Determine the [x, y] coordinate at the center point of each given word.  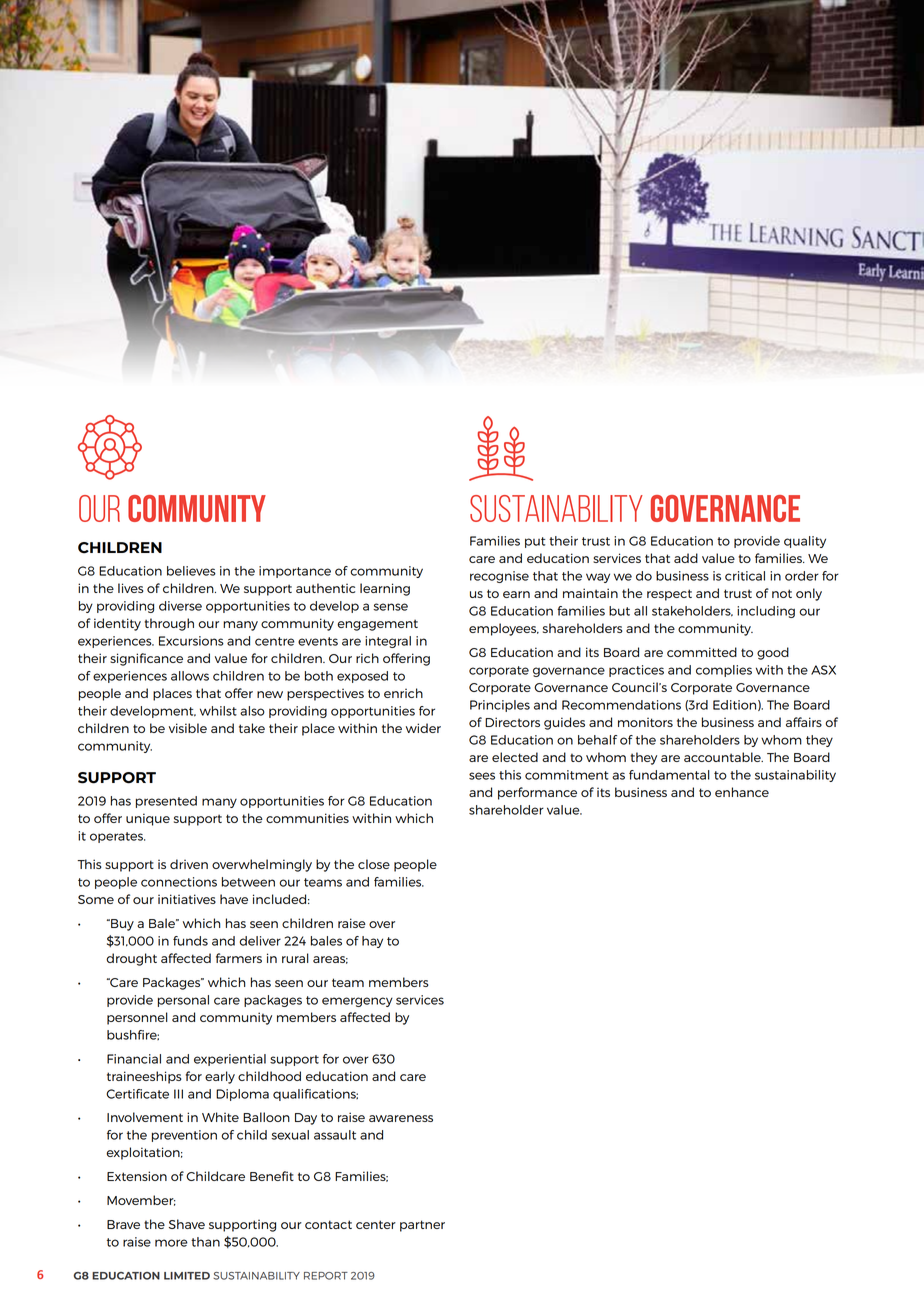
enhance [742, 792]
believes [191, 571]
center [376, 1224]
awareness [401, 1118]
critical [745, 576]
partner [422, 1226]
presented [166, 802]
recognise [499, 577]
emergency [357, 1002]
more [171, 1243]
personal [183, 1001]
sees [482, 776]
